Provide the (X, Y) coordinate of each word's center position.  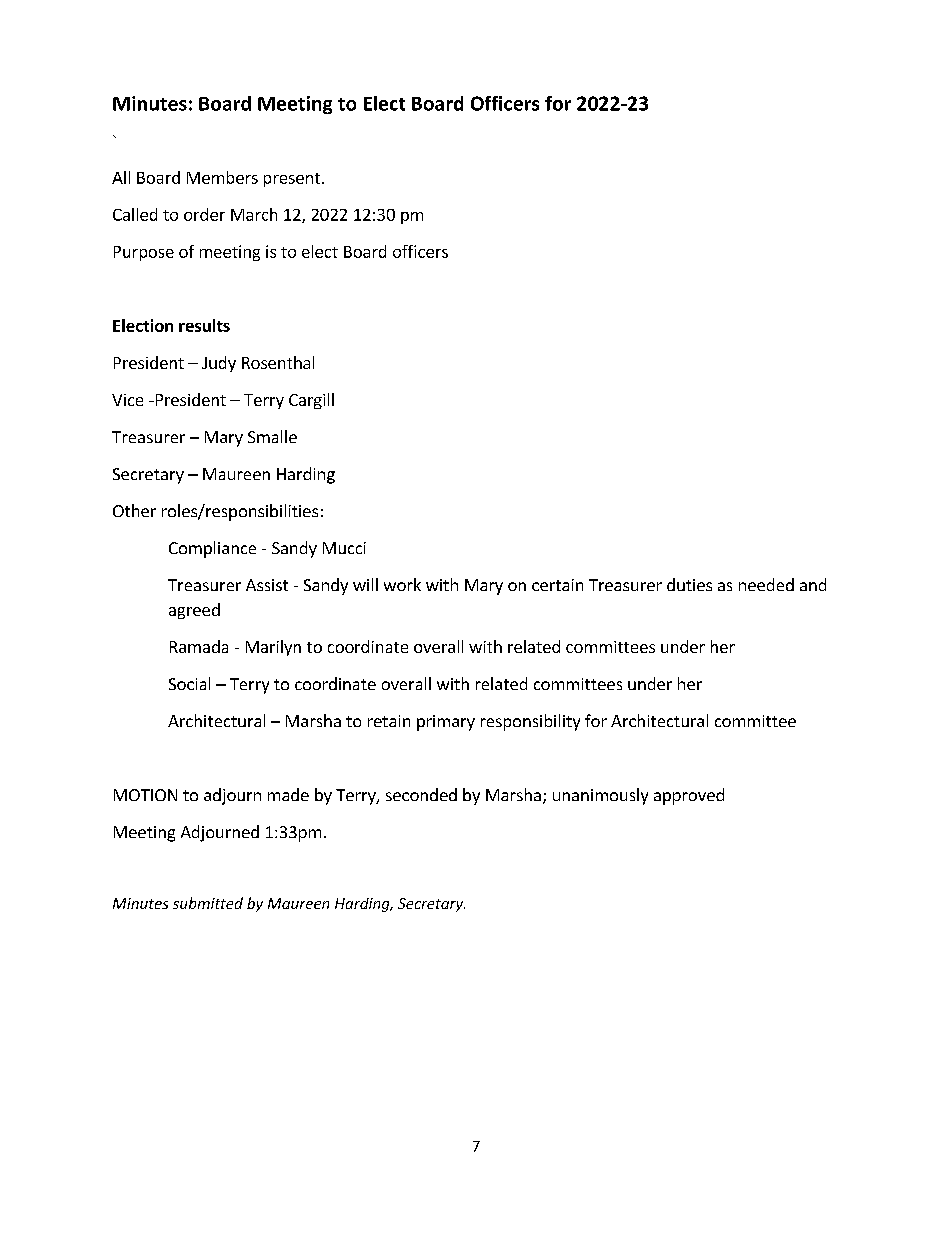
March (254, 214)
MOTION (145, 795)
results (204, 325)
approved (689, 796)
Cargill (311, 401)
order (204, 214)
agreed (194, 611)
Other (134, 510)
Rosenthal (278, 362)
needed (766, 584)
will (365, 584)
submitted (208, 903)
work (402, 584)
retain (389, 721)
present (293, 180)
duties (689, 584)
